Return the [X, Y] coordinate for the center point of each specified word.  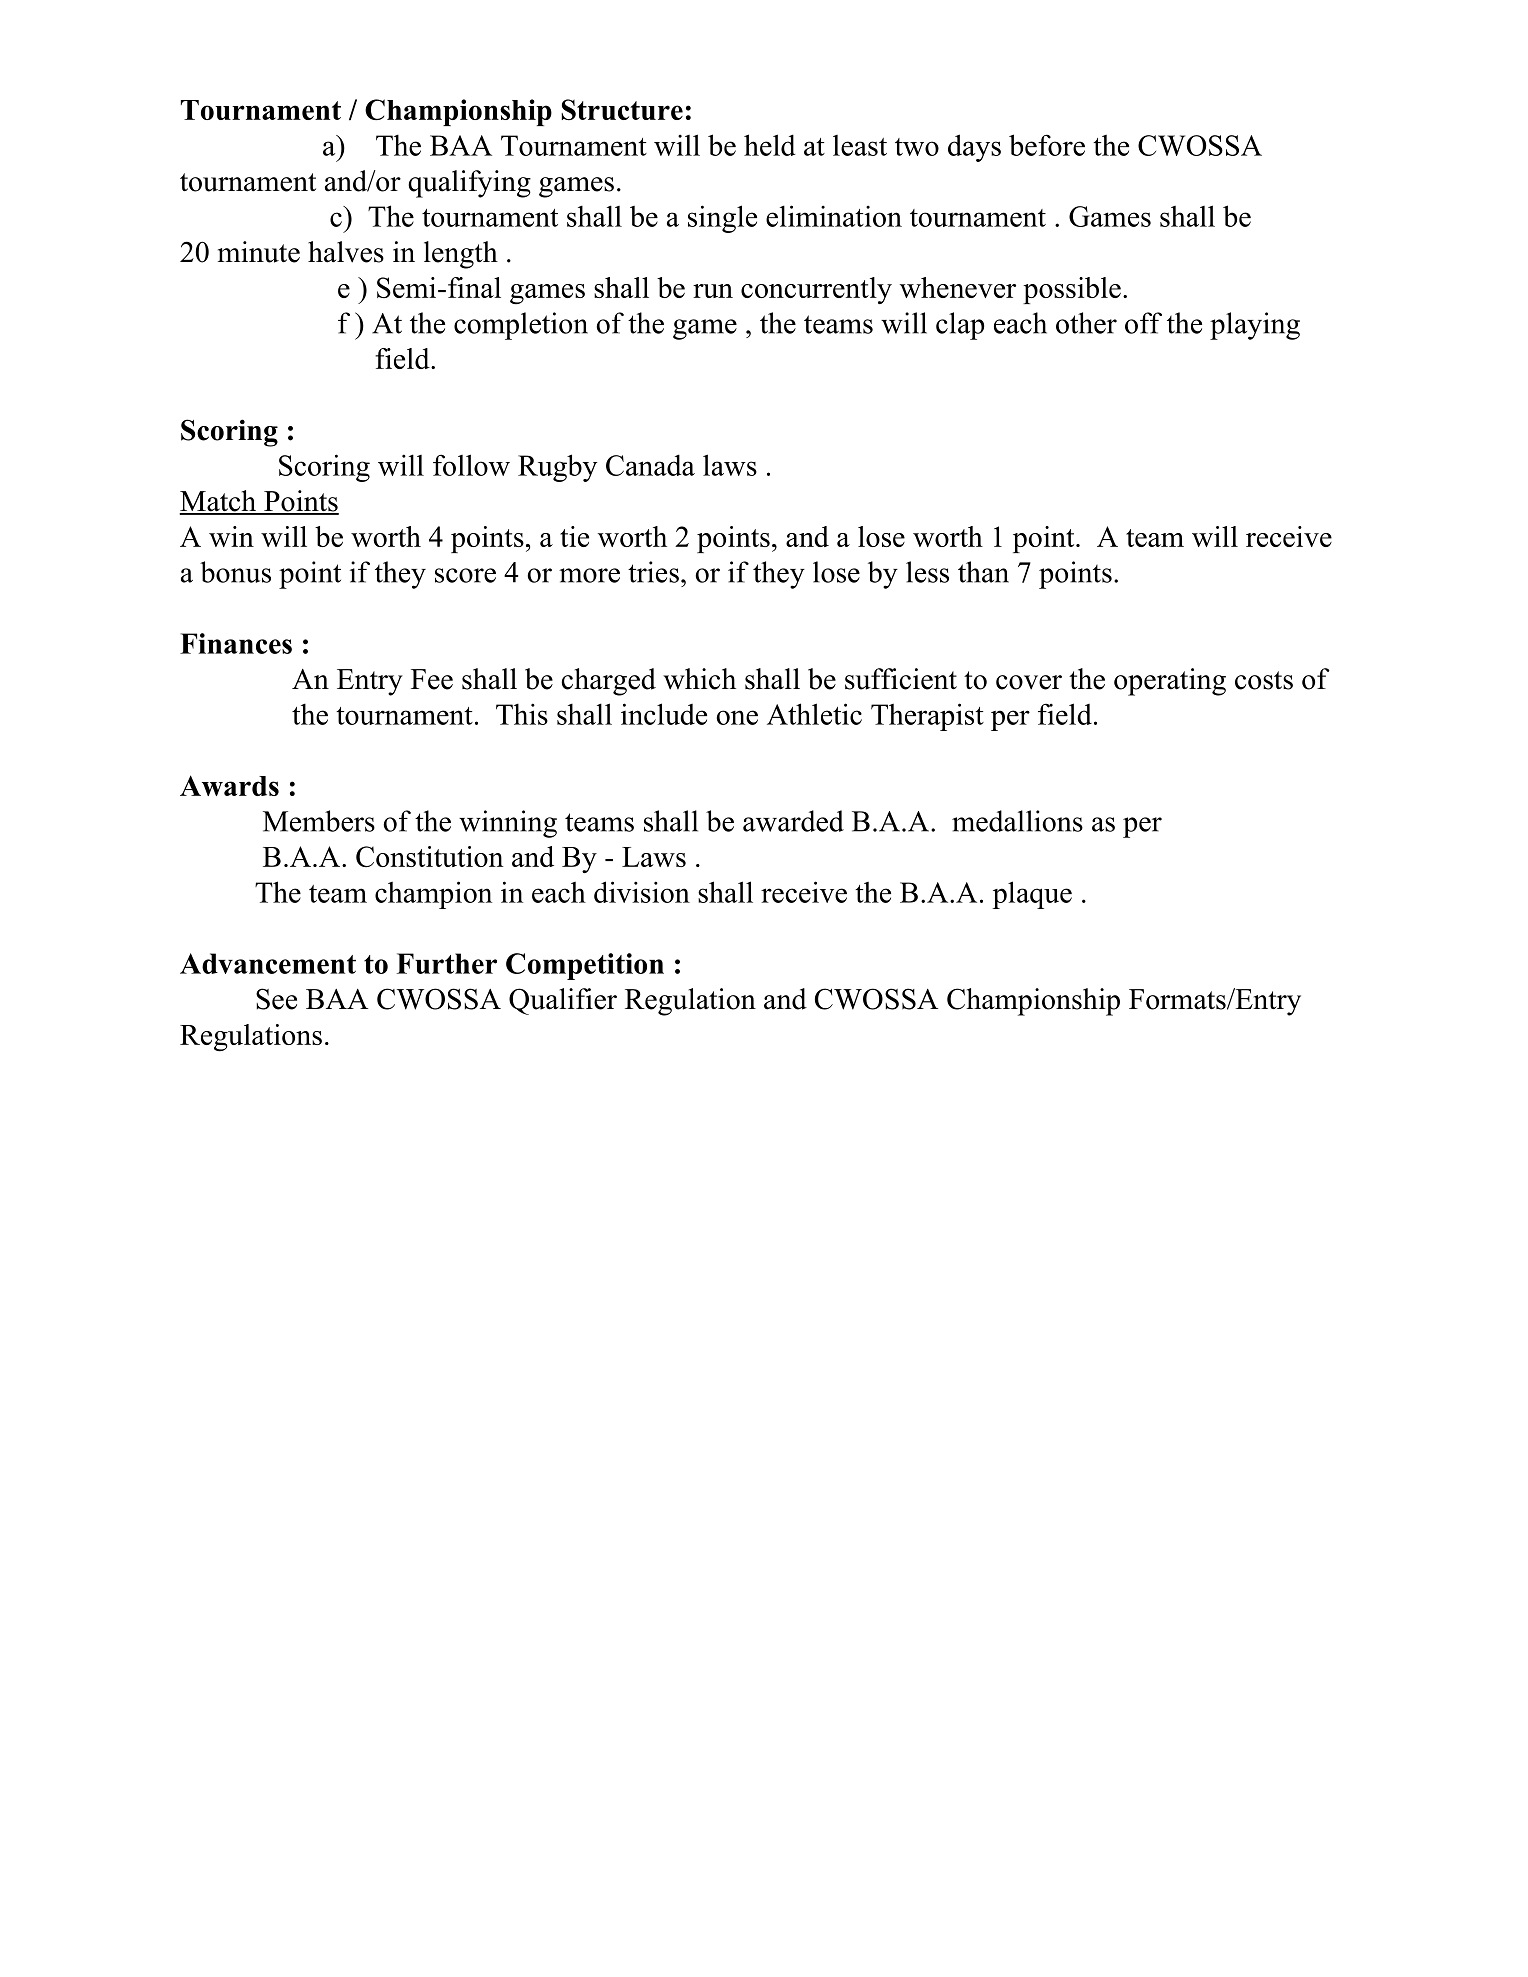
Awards [229, 785]
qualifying [469, 184]
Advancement [268, 963]
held [769, 145]
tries [653, 572]
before [1047, 145]
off [1143, 323]
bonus [235, 572]
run [713, 291]
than [983, 572]
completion [521, 326]
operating [1170, 682]
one [737, 717]
